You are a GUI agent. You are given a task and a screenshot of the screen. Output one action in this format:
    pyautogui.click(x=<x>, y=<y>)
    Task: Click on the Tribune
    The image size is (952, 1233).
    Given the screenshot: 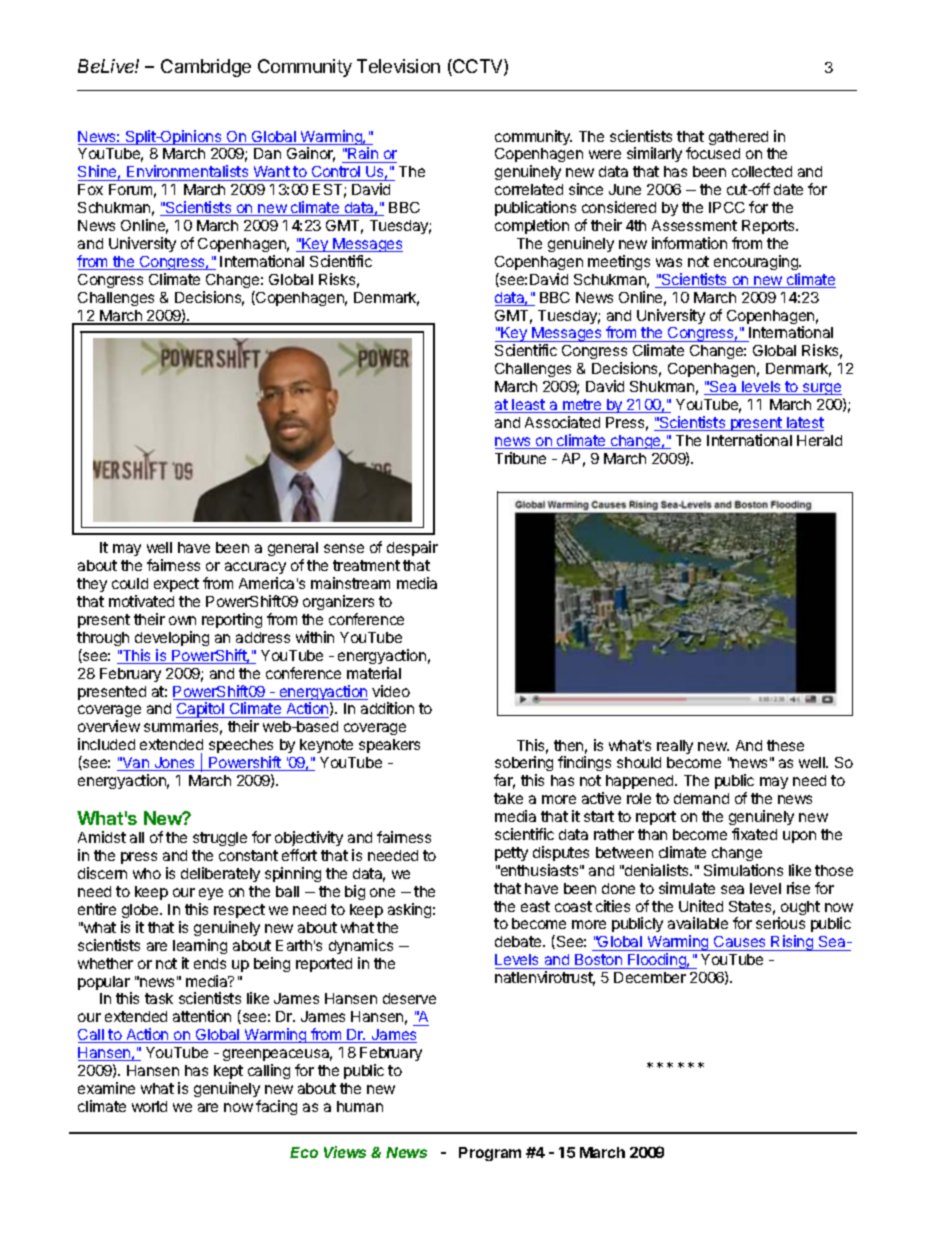 What is the action you would take?
    pyautogui.click(x=520, y=458)
